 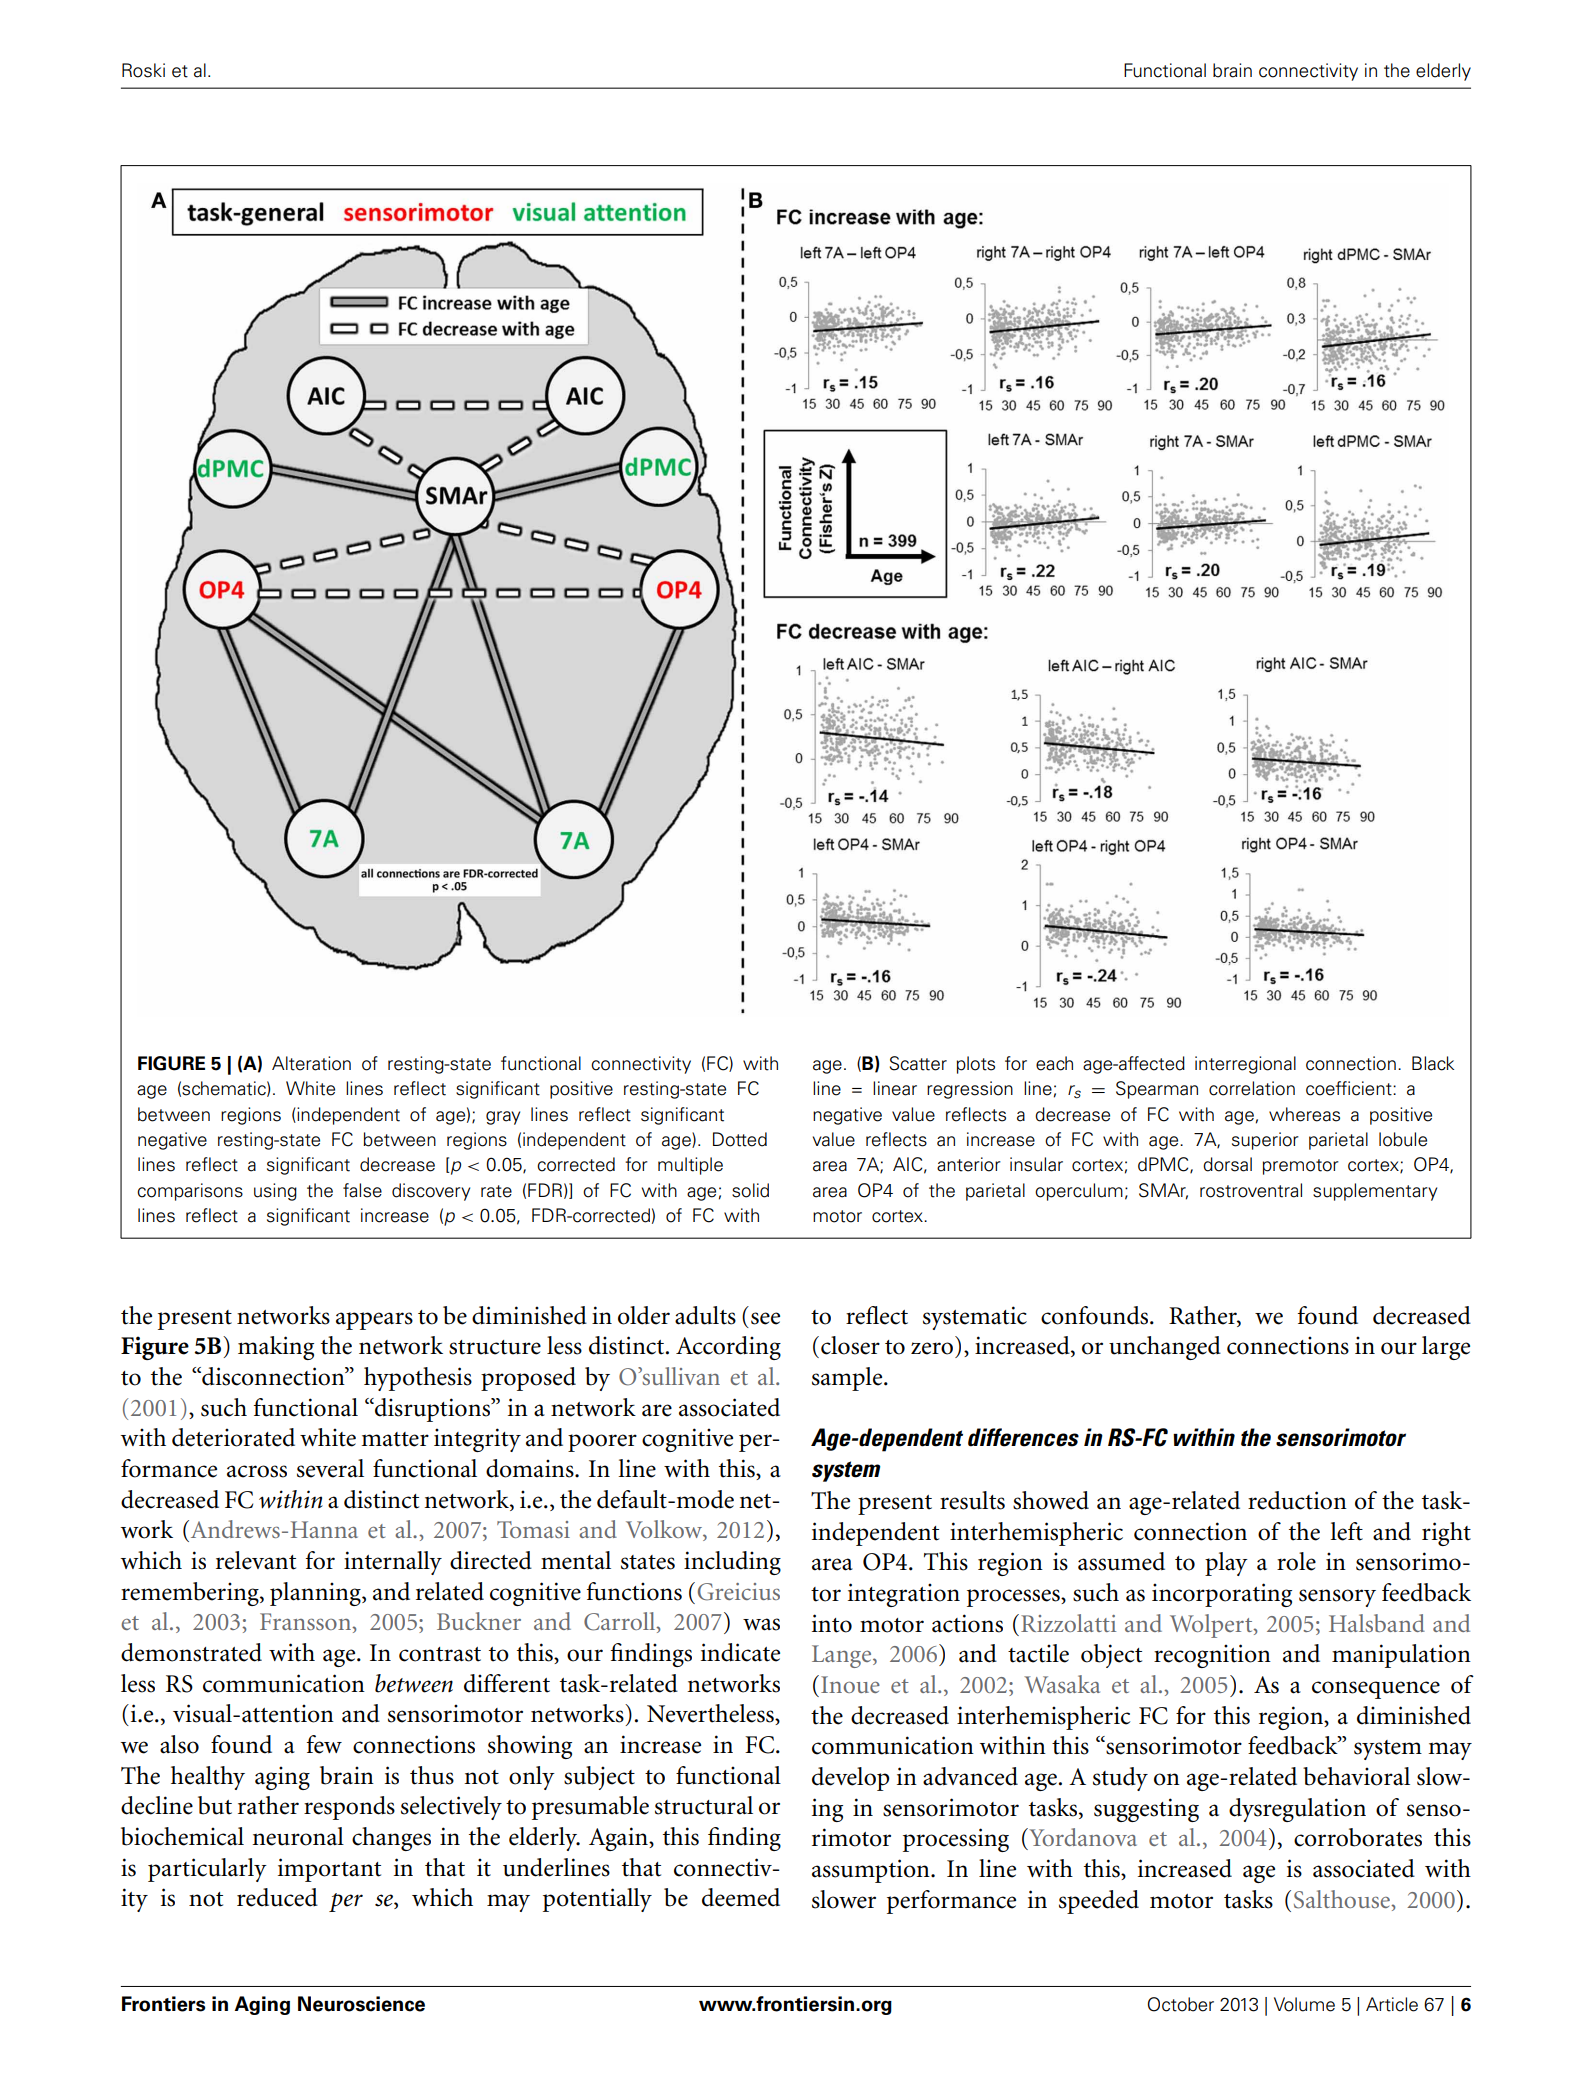 What do you see at coordinates (848, 1379) in the image?
I see `sample` at bounding box center [848, 1379].
